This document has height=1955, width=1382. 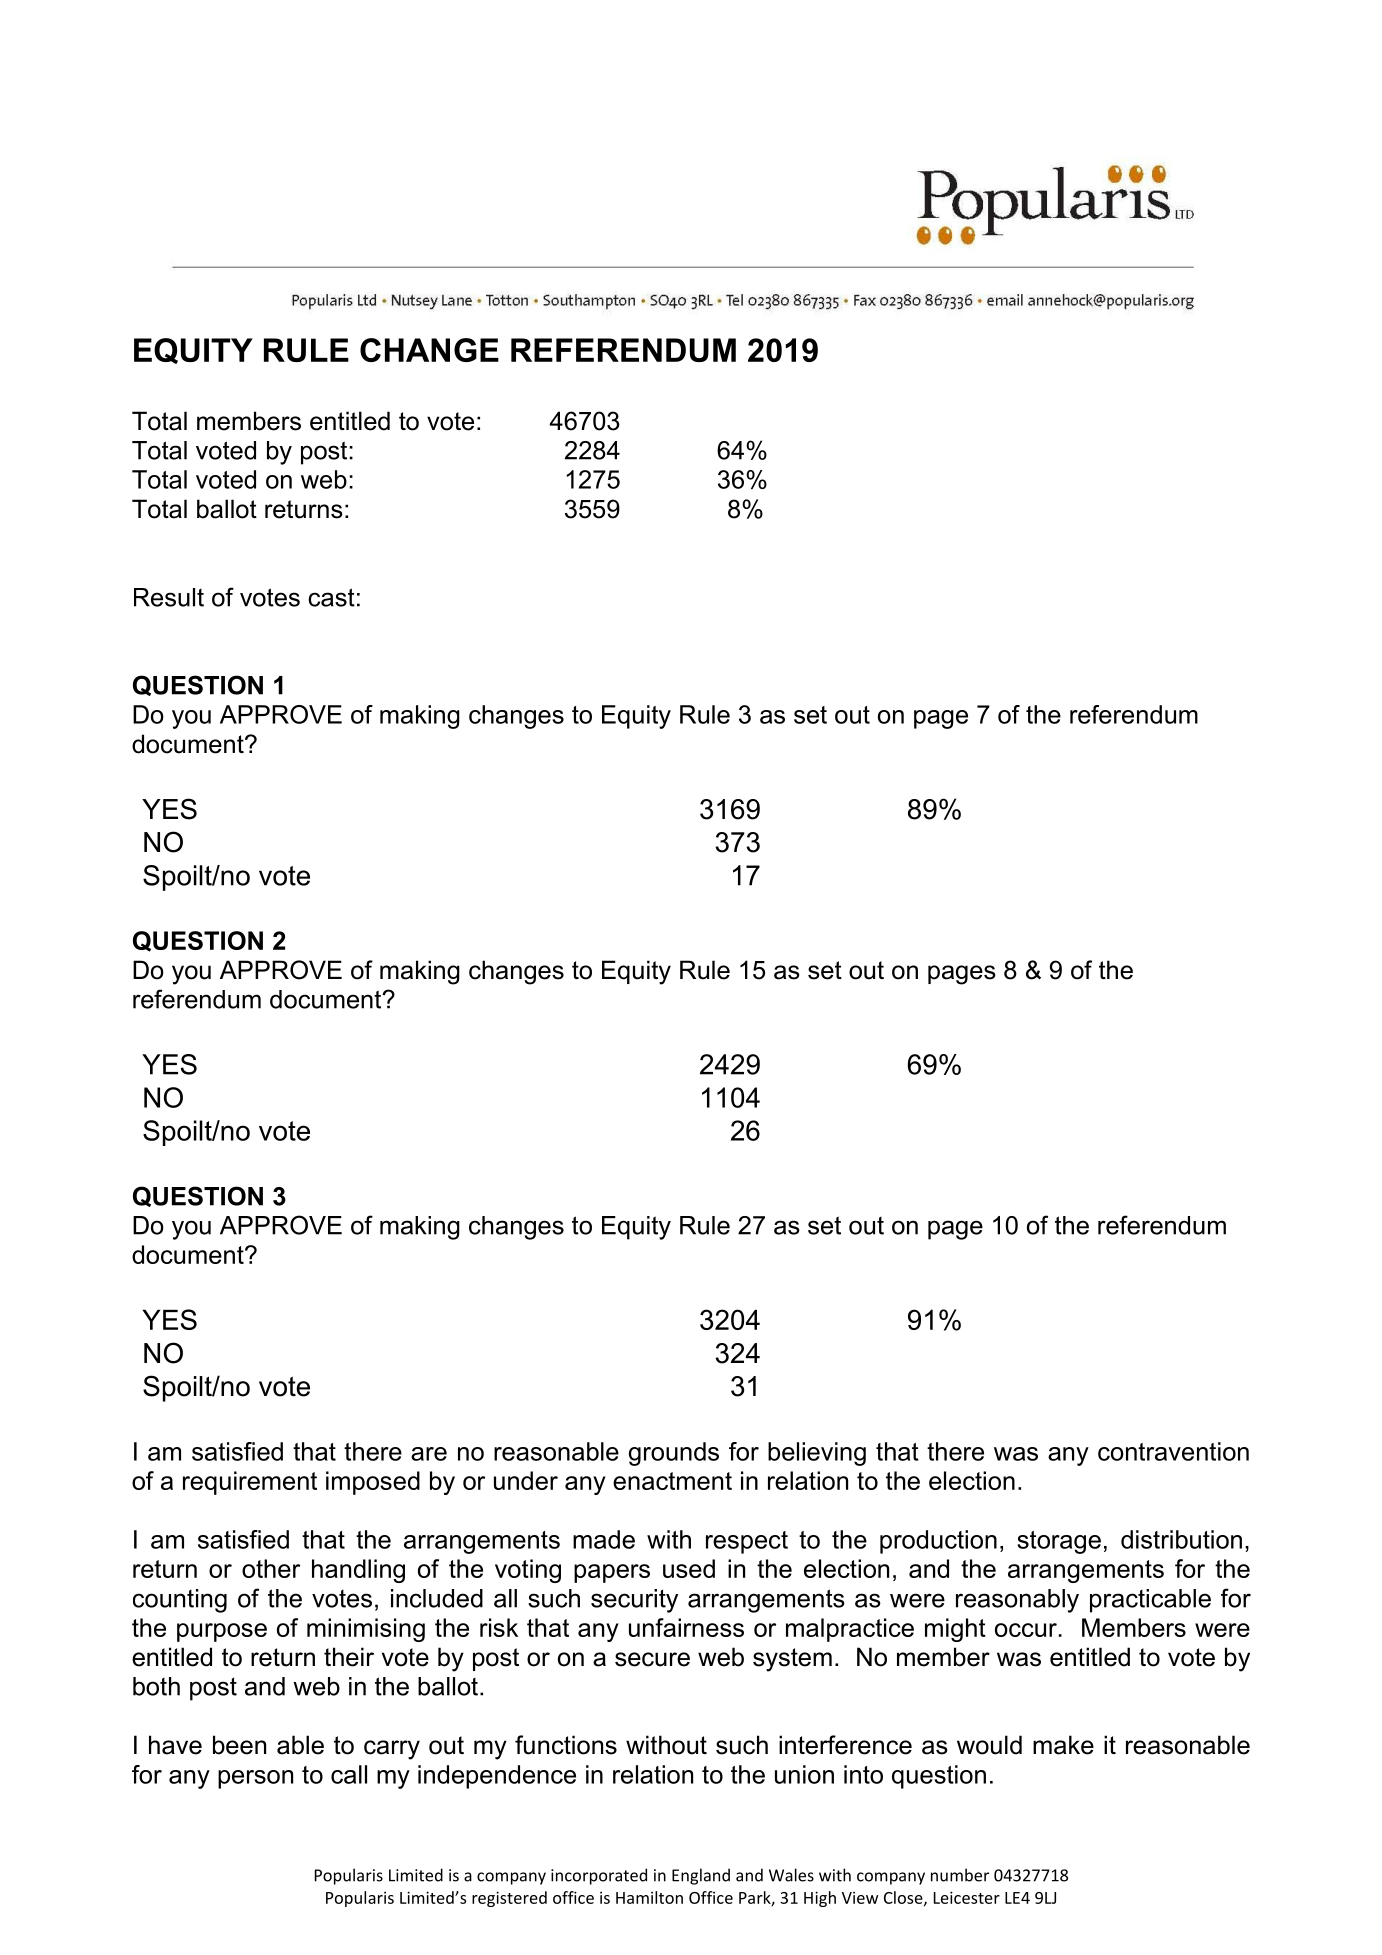 I want to click on person, so click(x=255, y=1779).
